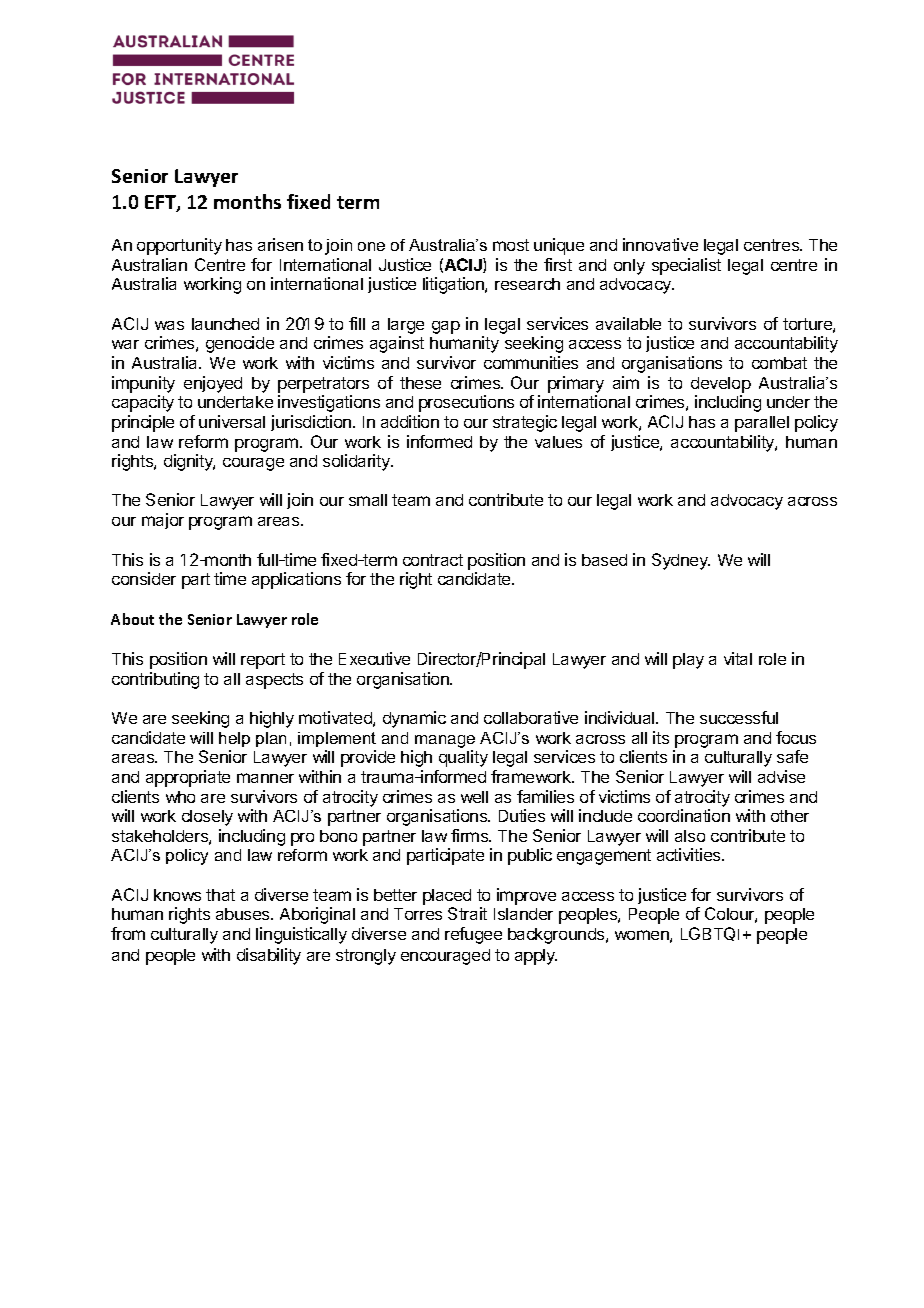  I want to click on opportunity, so click(179, 246).
